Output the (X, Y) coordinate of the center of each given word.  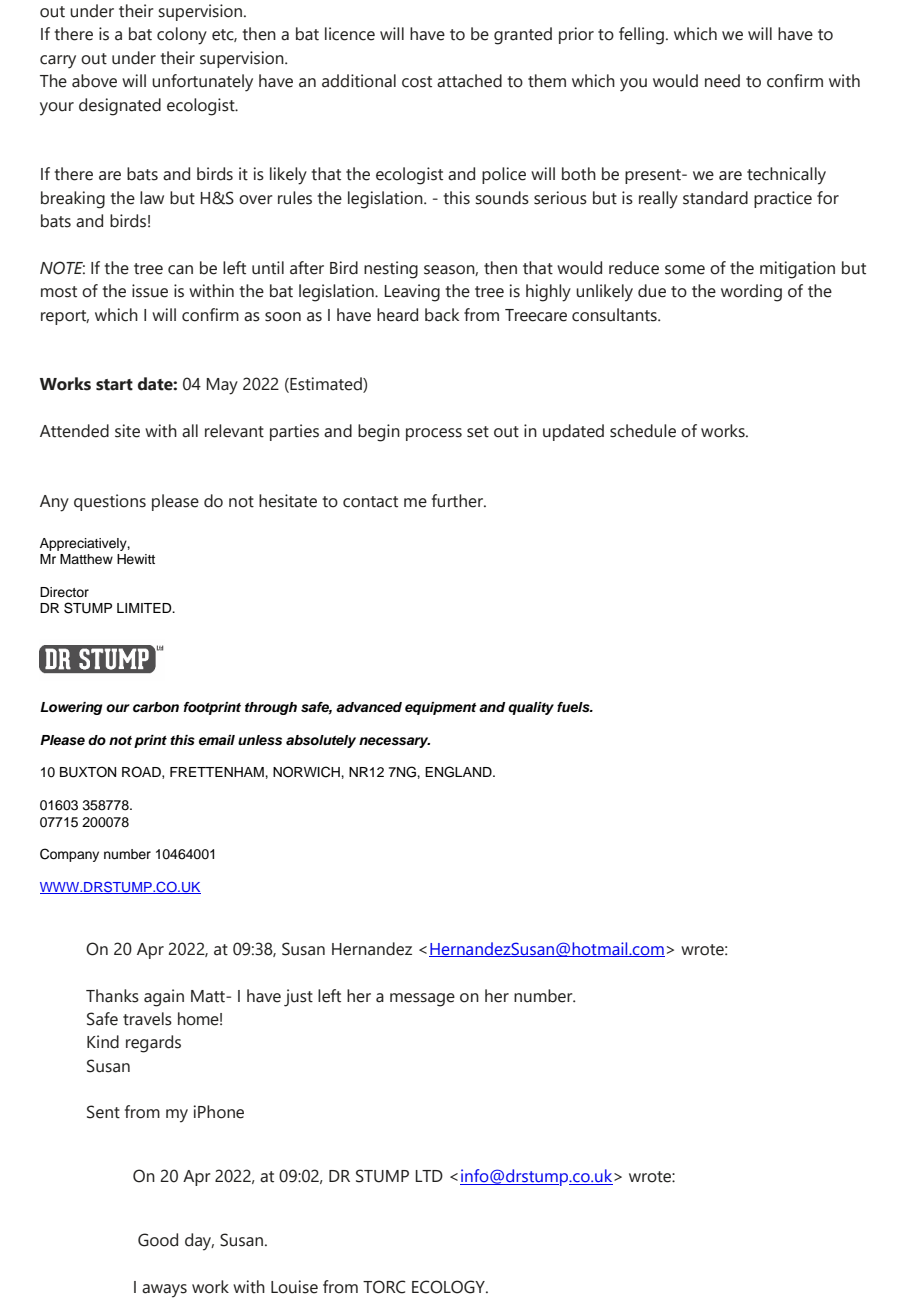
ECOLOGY (449, 1287)
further (458, 501)
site (127, 431)
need (722, 81)
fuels (574, 707)
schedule (643, 431)
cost (417, 82)
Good (158, 1240)
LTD (429, 1176)
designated (120, 107)
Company (69, 855)
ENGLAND (459, 772)
